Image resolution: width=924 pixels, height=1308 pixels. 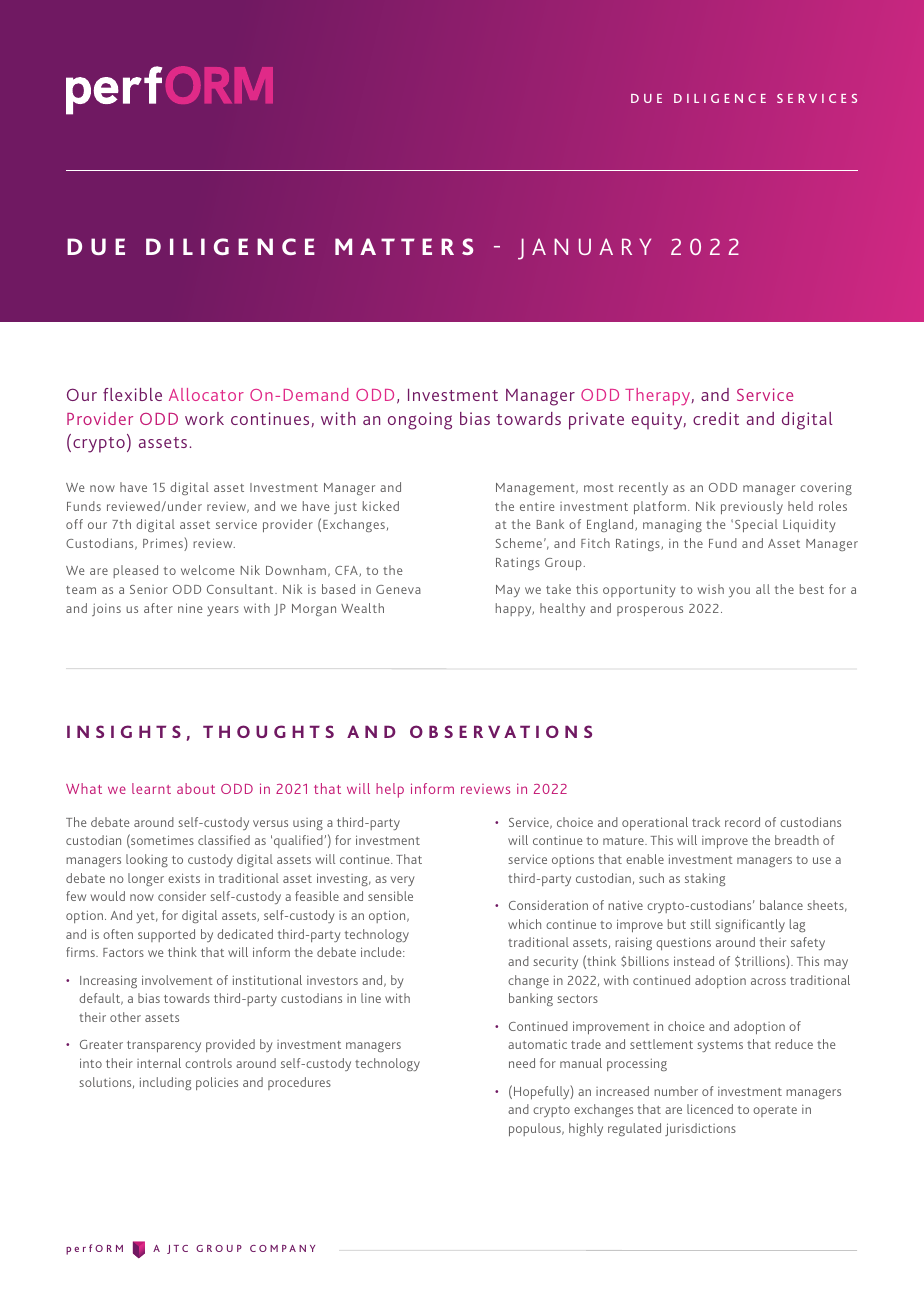 What do you see at coordinates (403, 881) in the screenshot?
I see `very` at bounding box center [403, 881].
